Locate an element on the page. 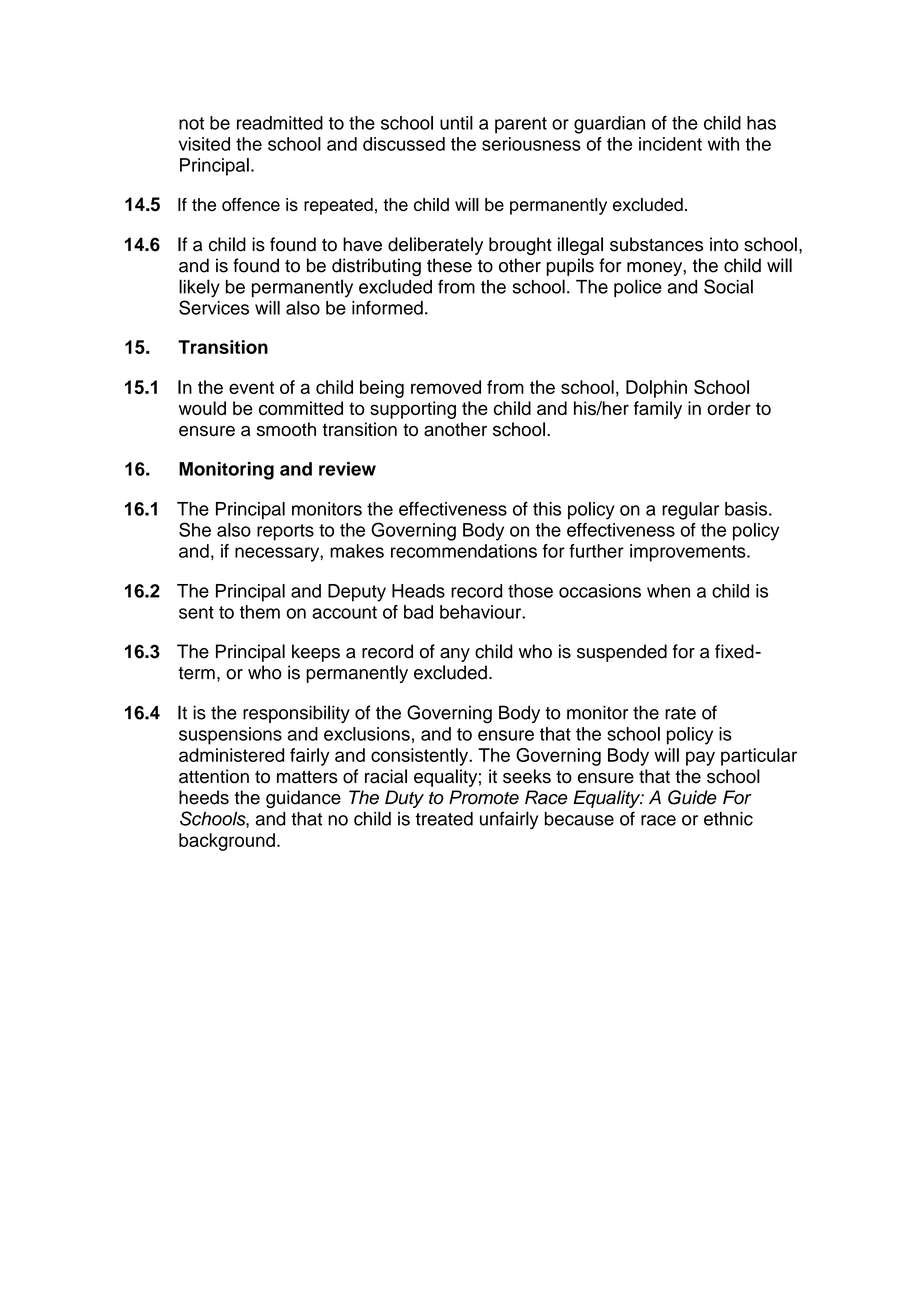 This page has width=924, height=1308. readmitted is located at coordinates (280, 123).
